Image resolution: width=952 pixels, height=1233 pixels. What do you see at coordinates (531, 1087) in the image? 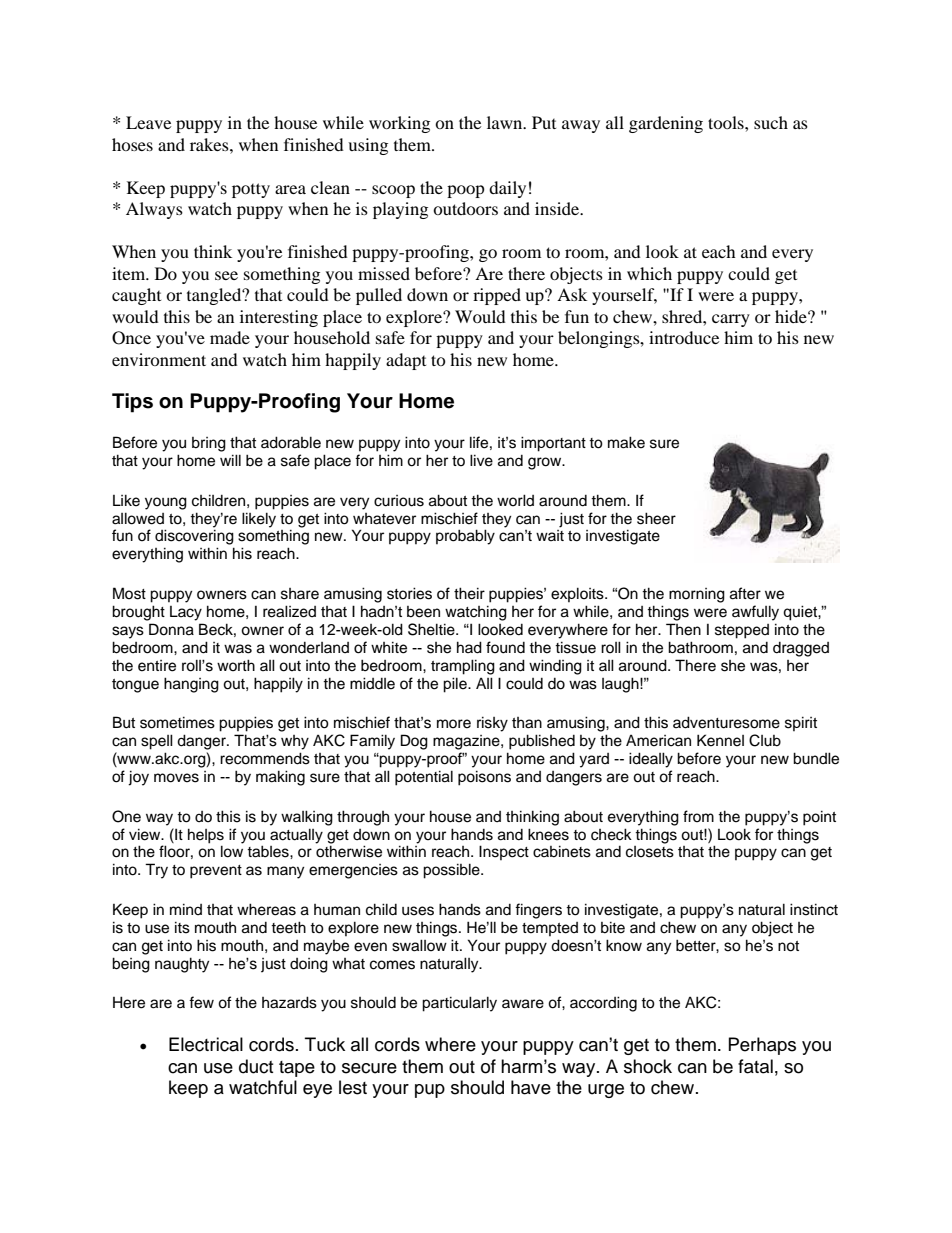
I see `have` at bounding box center [531, 1087].
